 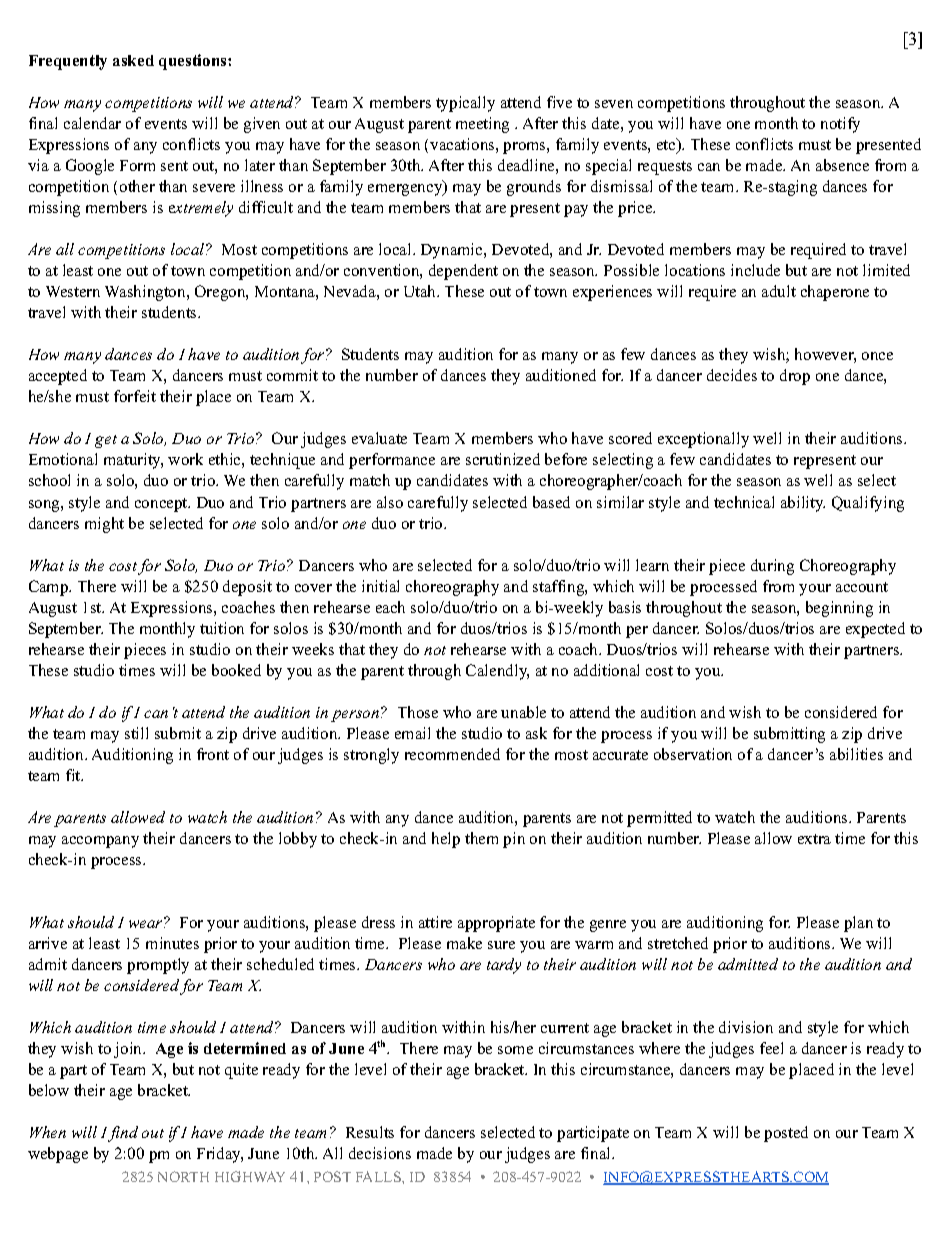 What do you see at coordinates (123, 1134) in the screenshot?
I see `find` at bounding box center [123, 1134].
